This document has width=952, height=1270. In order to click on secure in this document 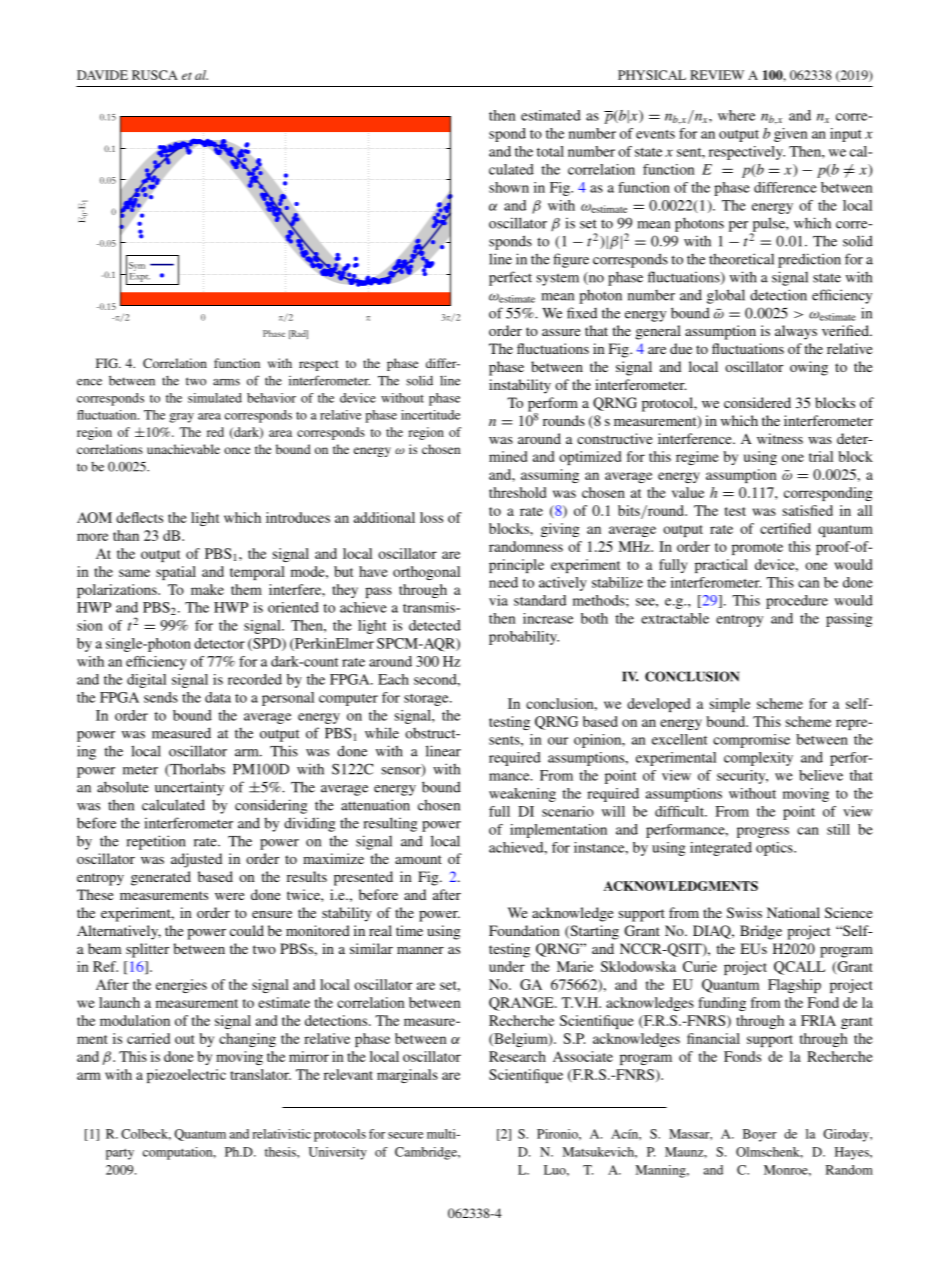, I will do `click(406, 1135)`.
